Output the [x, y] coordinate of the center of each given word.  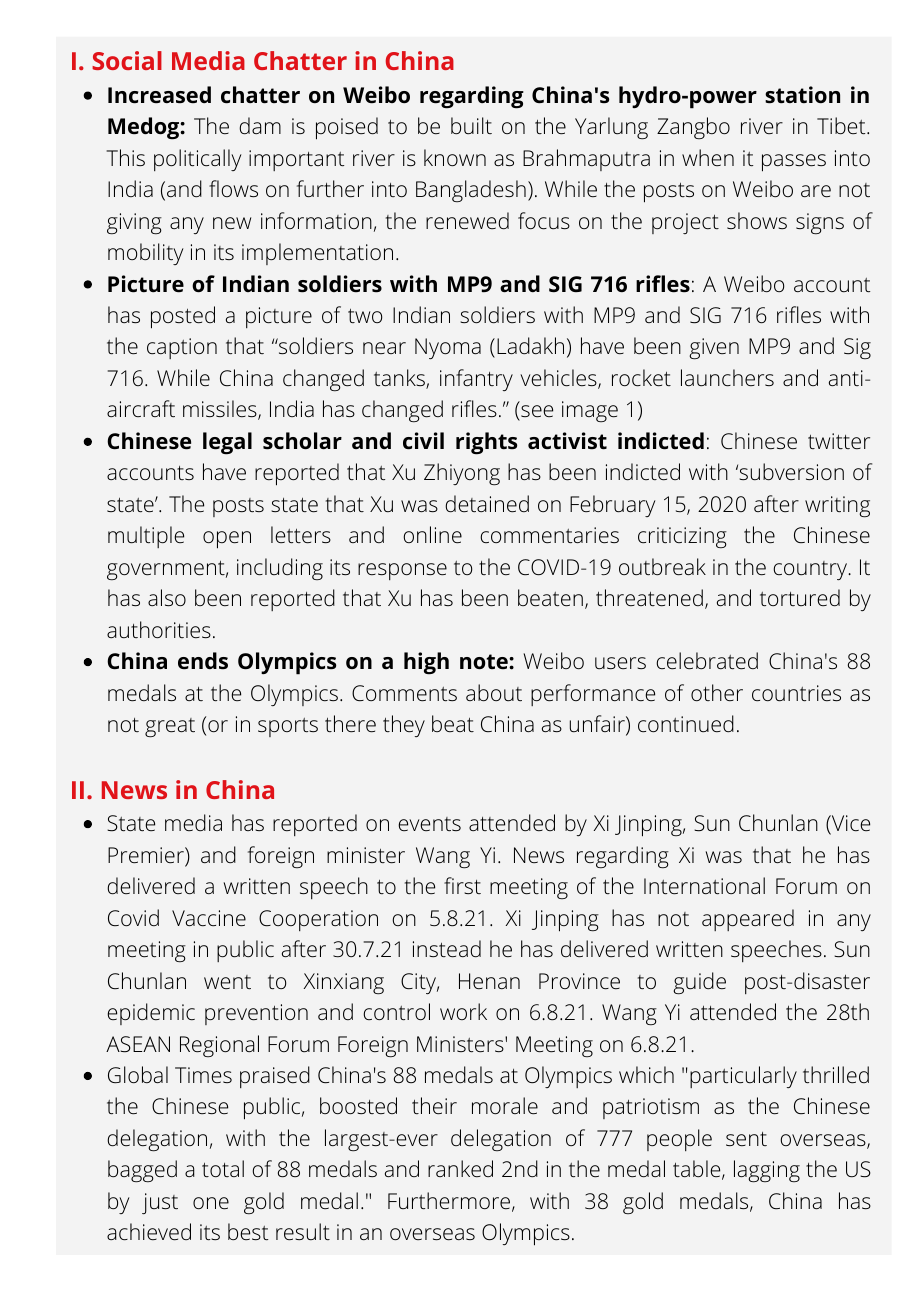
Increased [159, 95]
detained [487, 503]
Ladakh [530, 345]
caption [182, 348]
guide [699, 983]
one [211, 1203]
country [811, 570]
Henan [489, 981]
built [471, 125]
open [227, 540]
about [494, 692]
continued [686, 723]
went [227, 982]
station [802, 95]
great [170, 727]
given [714, 349]
